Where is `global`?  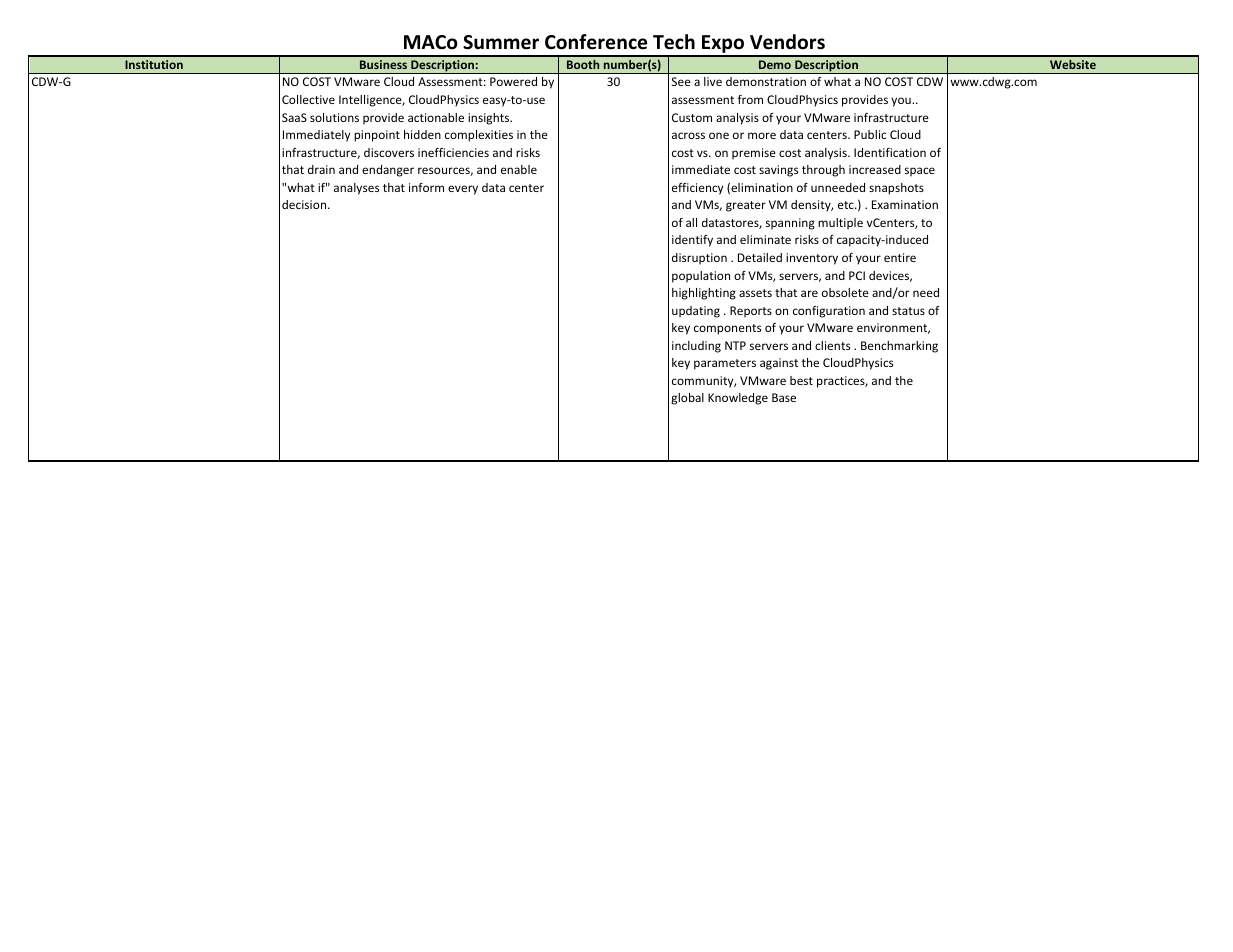 global is located at coordinates (687, 399).
